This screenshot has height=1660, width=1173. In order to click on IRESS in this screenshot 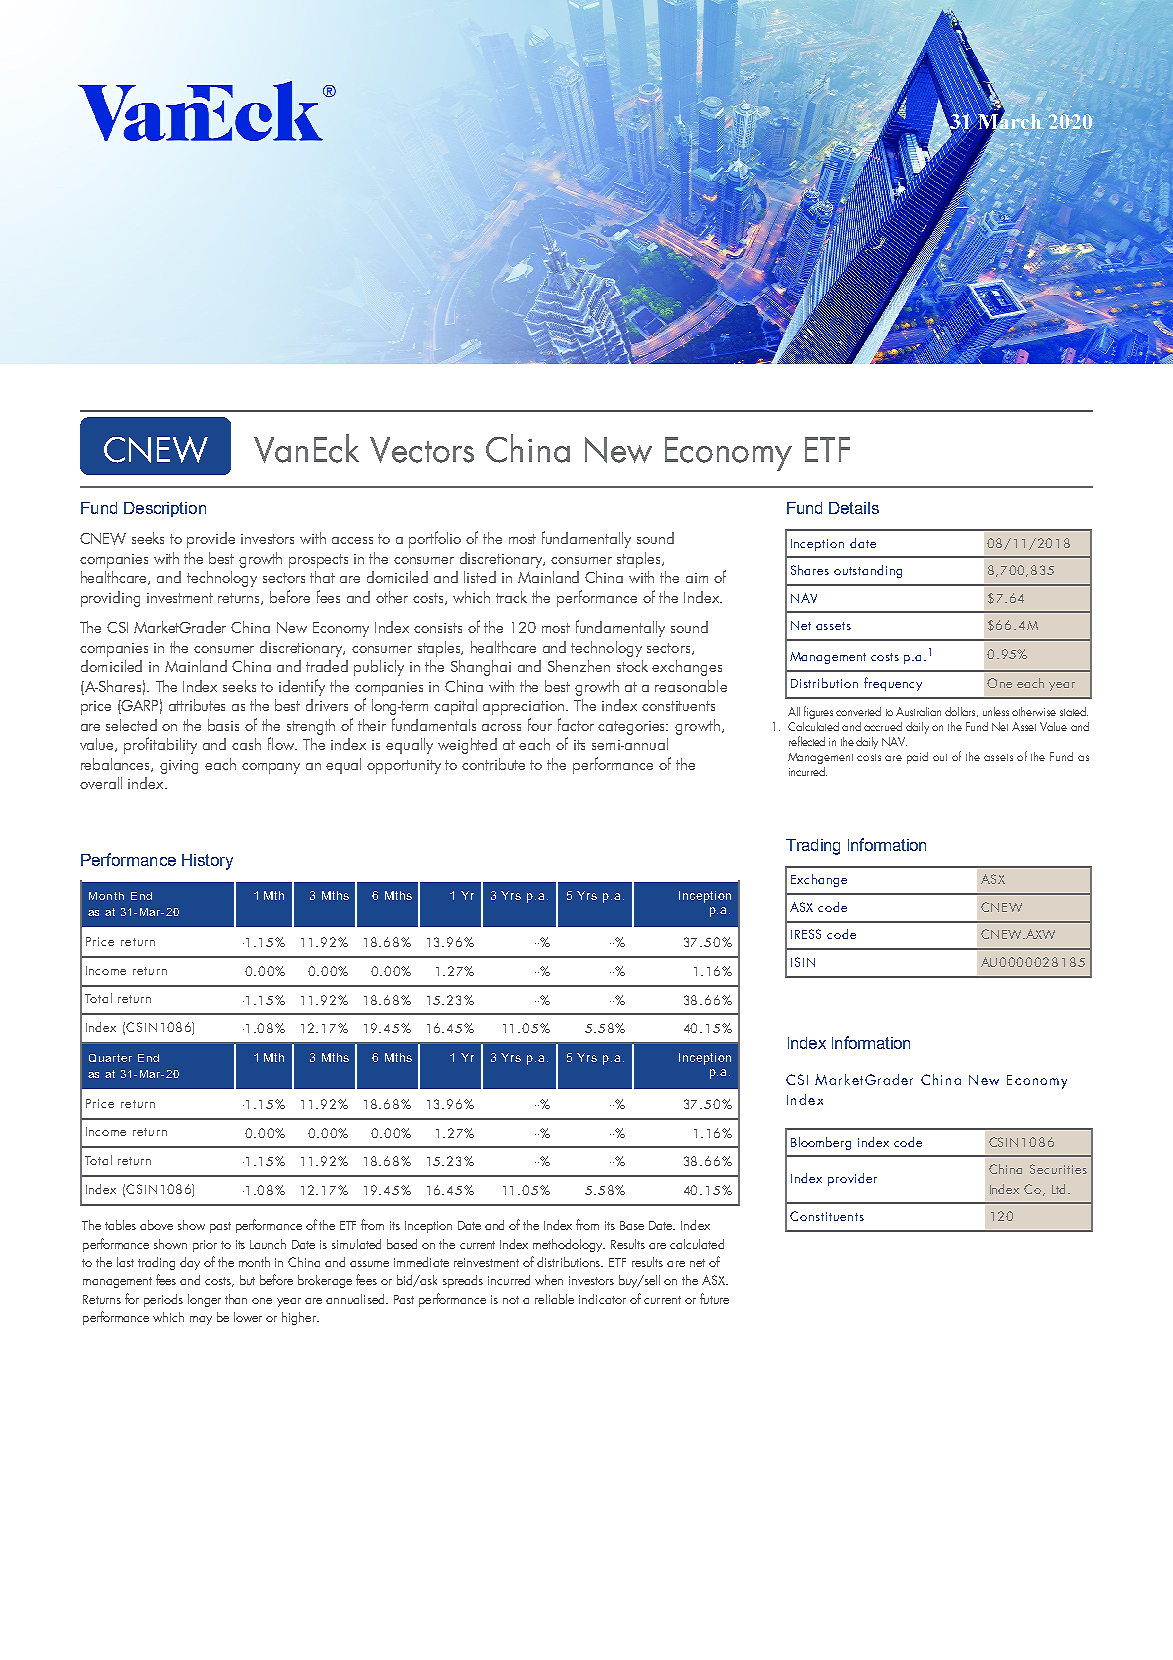, I will do `click(806, 934)`.
